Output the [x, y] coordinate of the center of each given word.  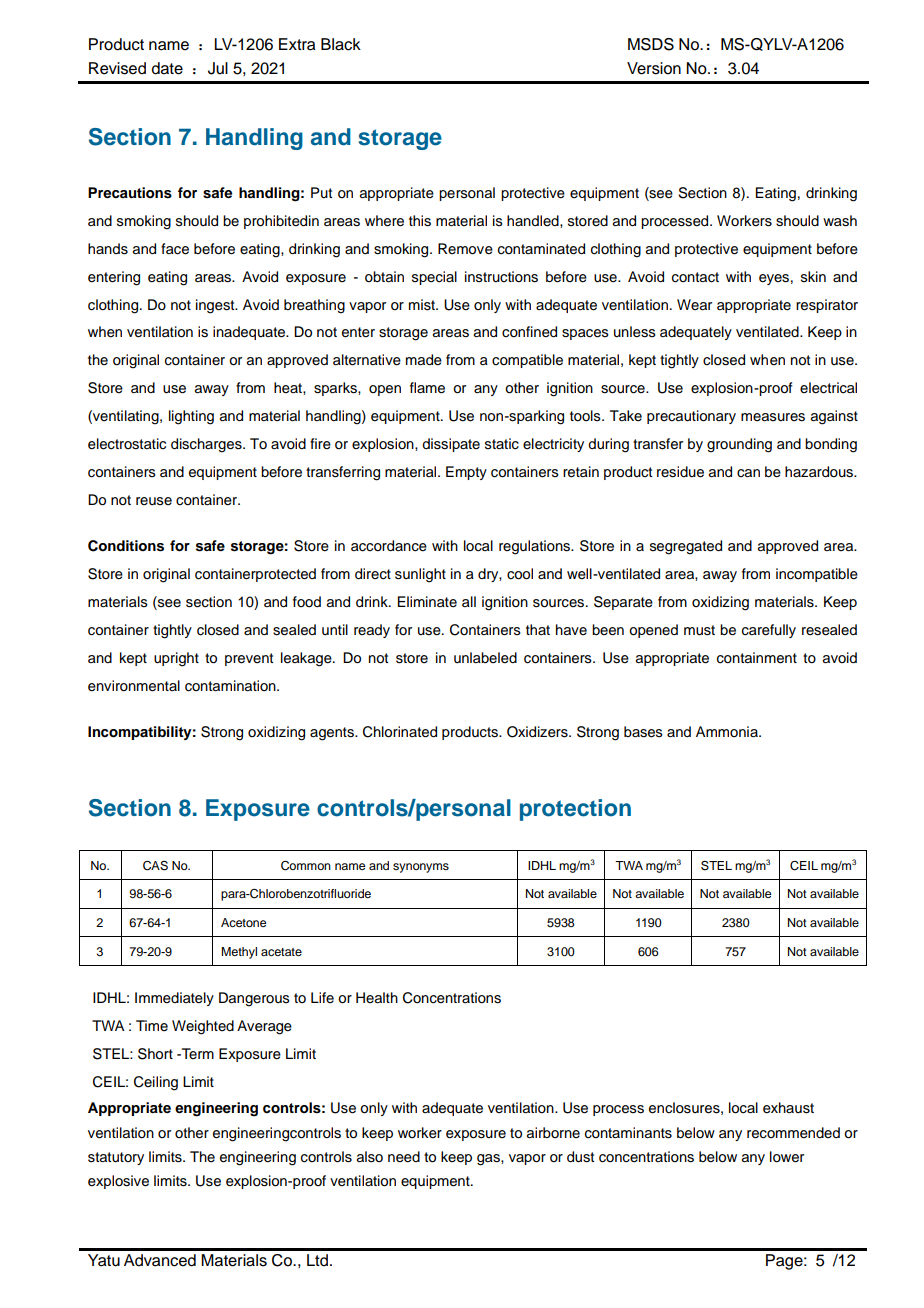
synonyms [421, 868]
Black [341, 44]
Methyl [239, 953]
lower [787, 1157]
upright [176, 659]
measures [773, 417]
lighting [191, 417]
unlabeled [485, 658]
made [424, 360]
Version [654, 68]
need [404, 1157]
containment [757, 658]
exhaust [788, 1108]
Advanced [160, 1260]
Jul [218, 68]
